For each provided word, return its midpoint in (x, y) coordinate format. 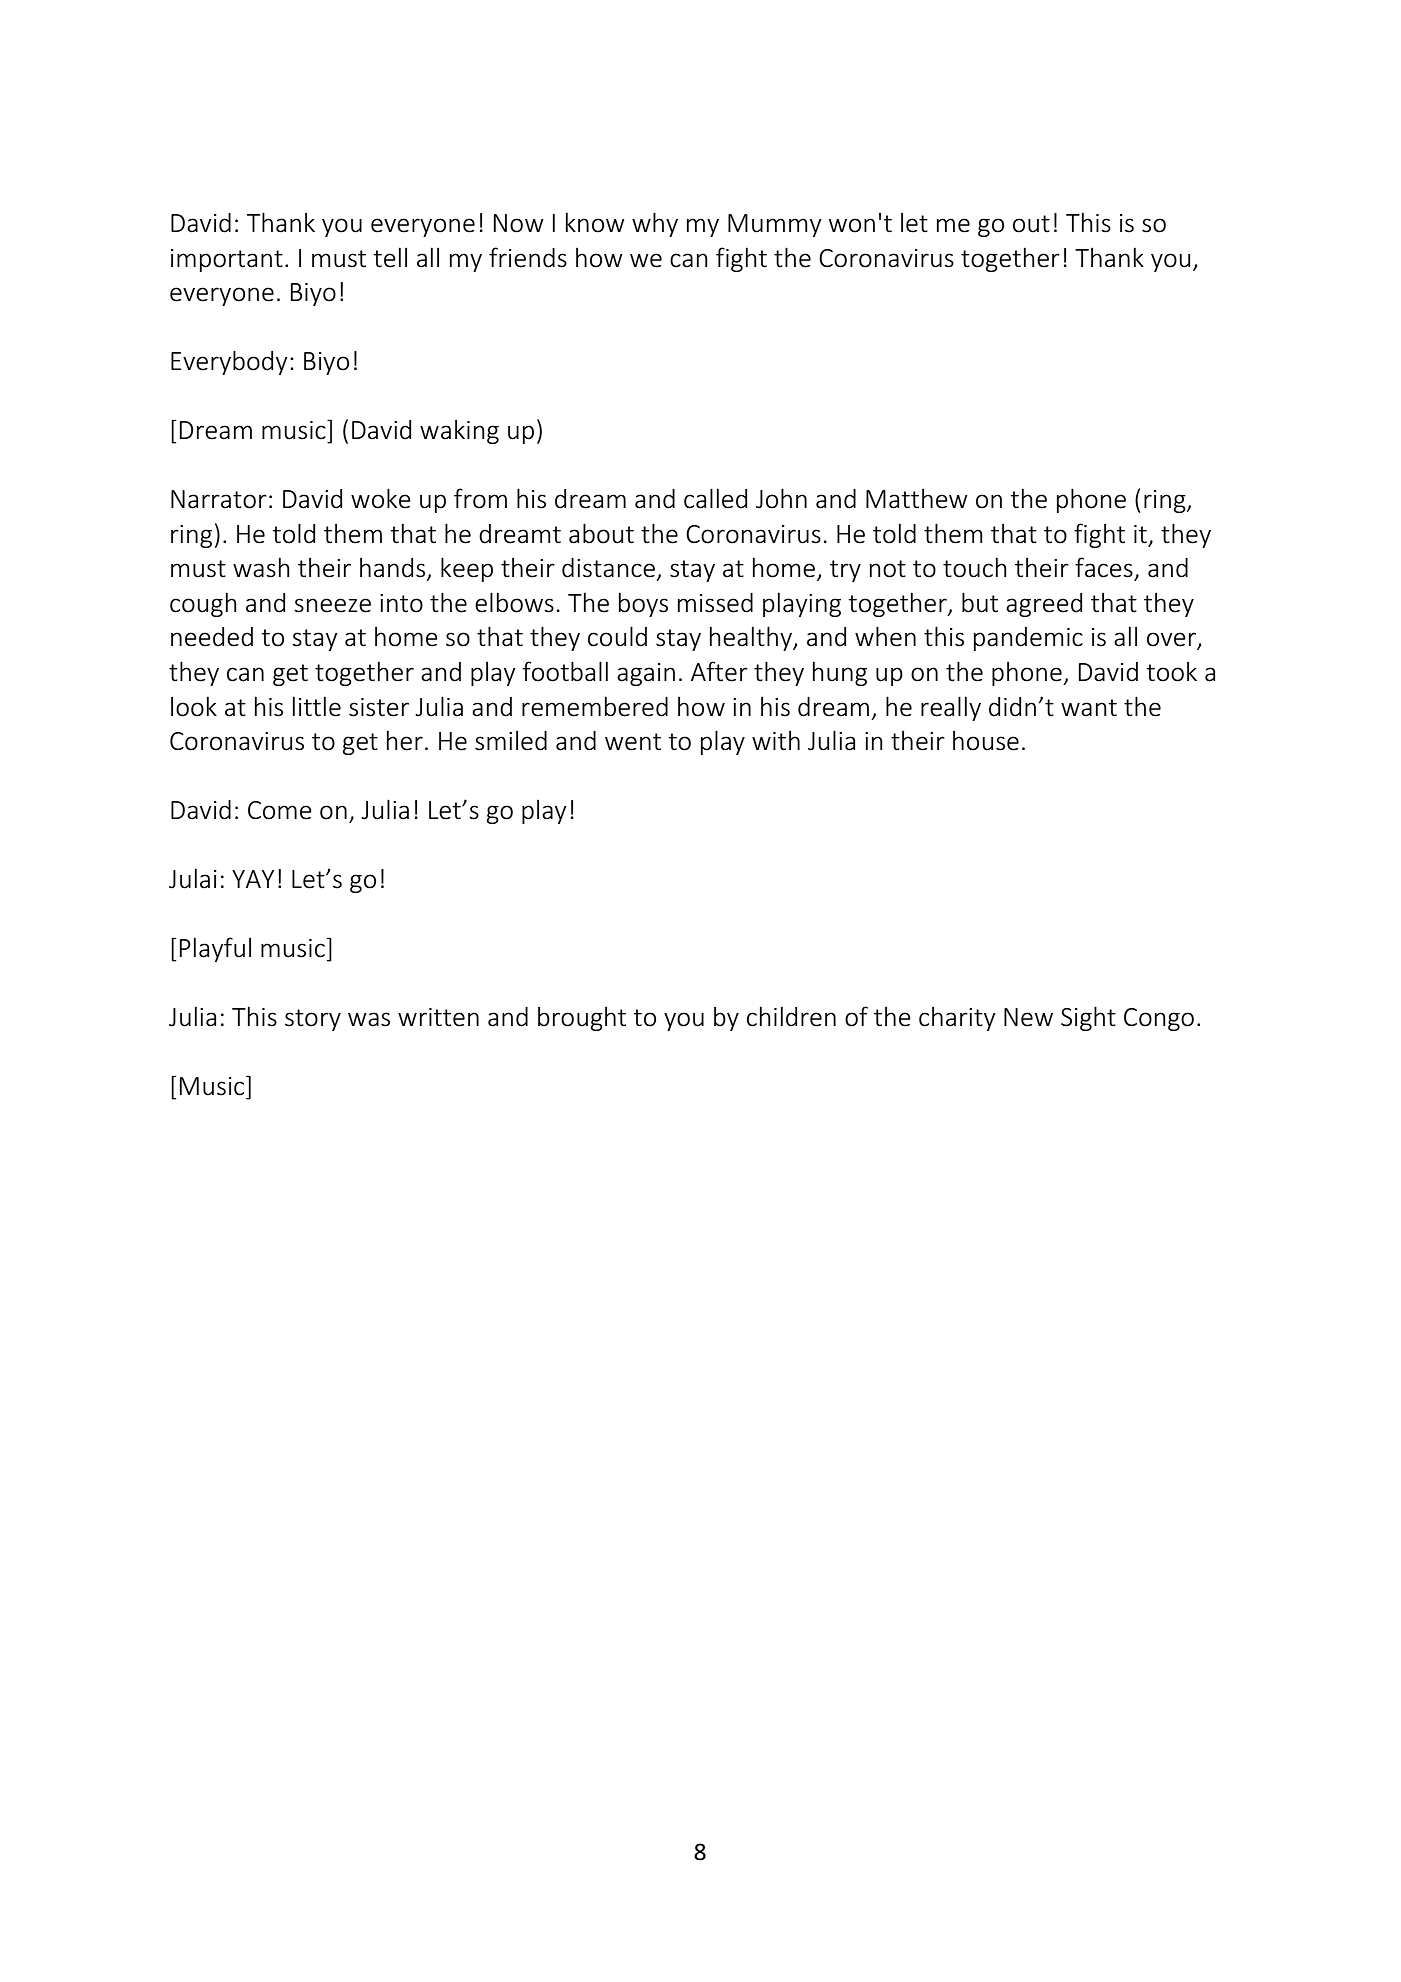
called (715, 498)
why (655, 224)
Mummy (775, 225)
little (317, 706)
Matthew (917, 499)
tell (390, 257)
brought (582, 1019)
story (313, 1020)
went (633, 742)
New (1028, 1017)
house (986, 741)
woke (381, 498)
